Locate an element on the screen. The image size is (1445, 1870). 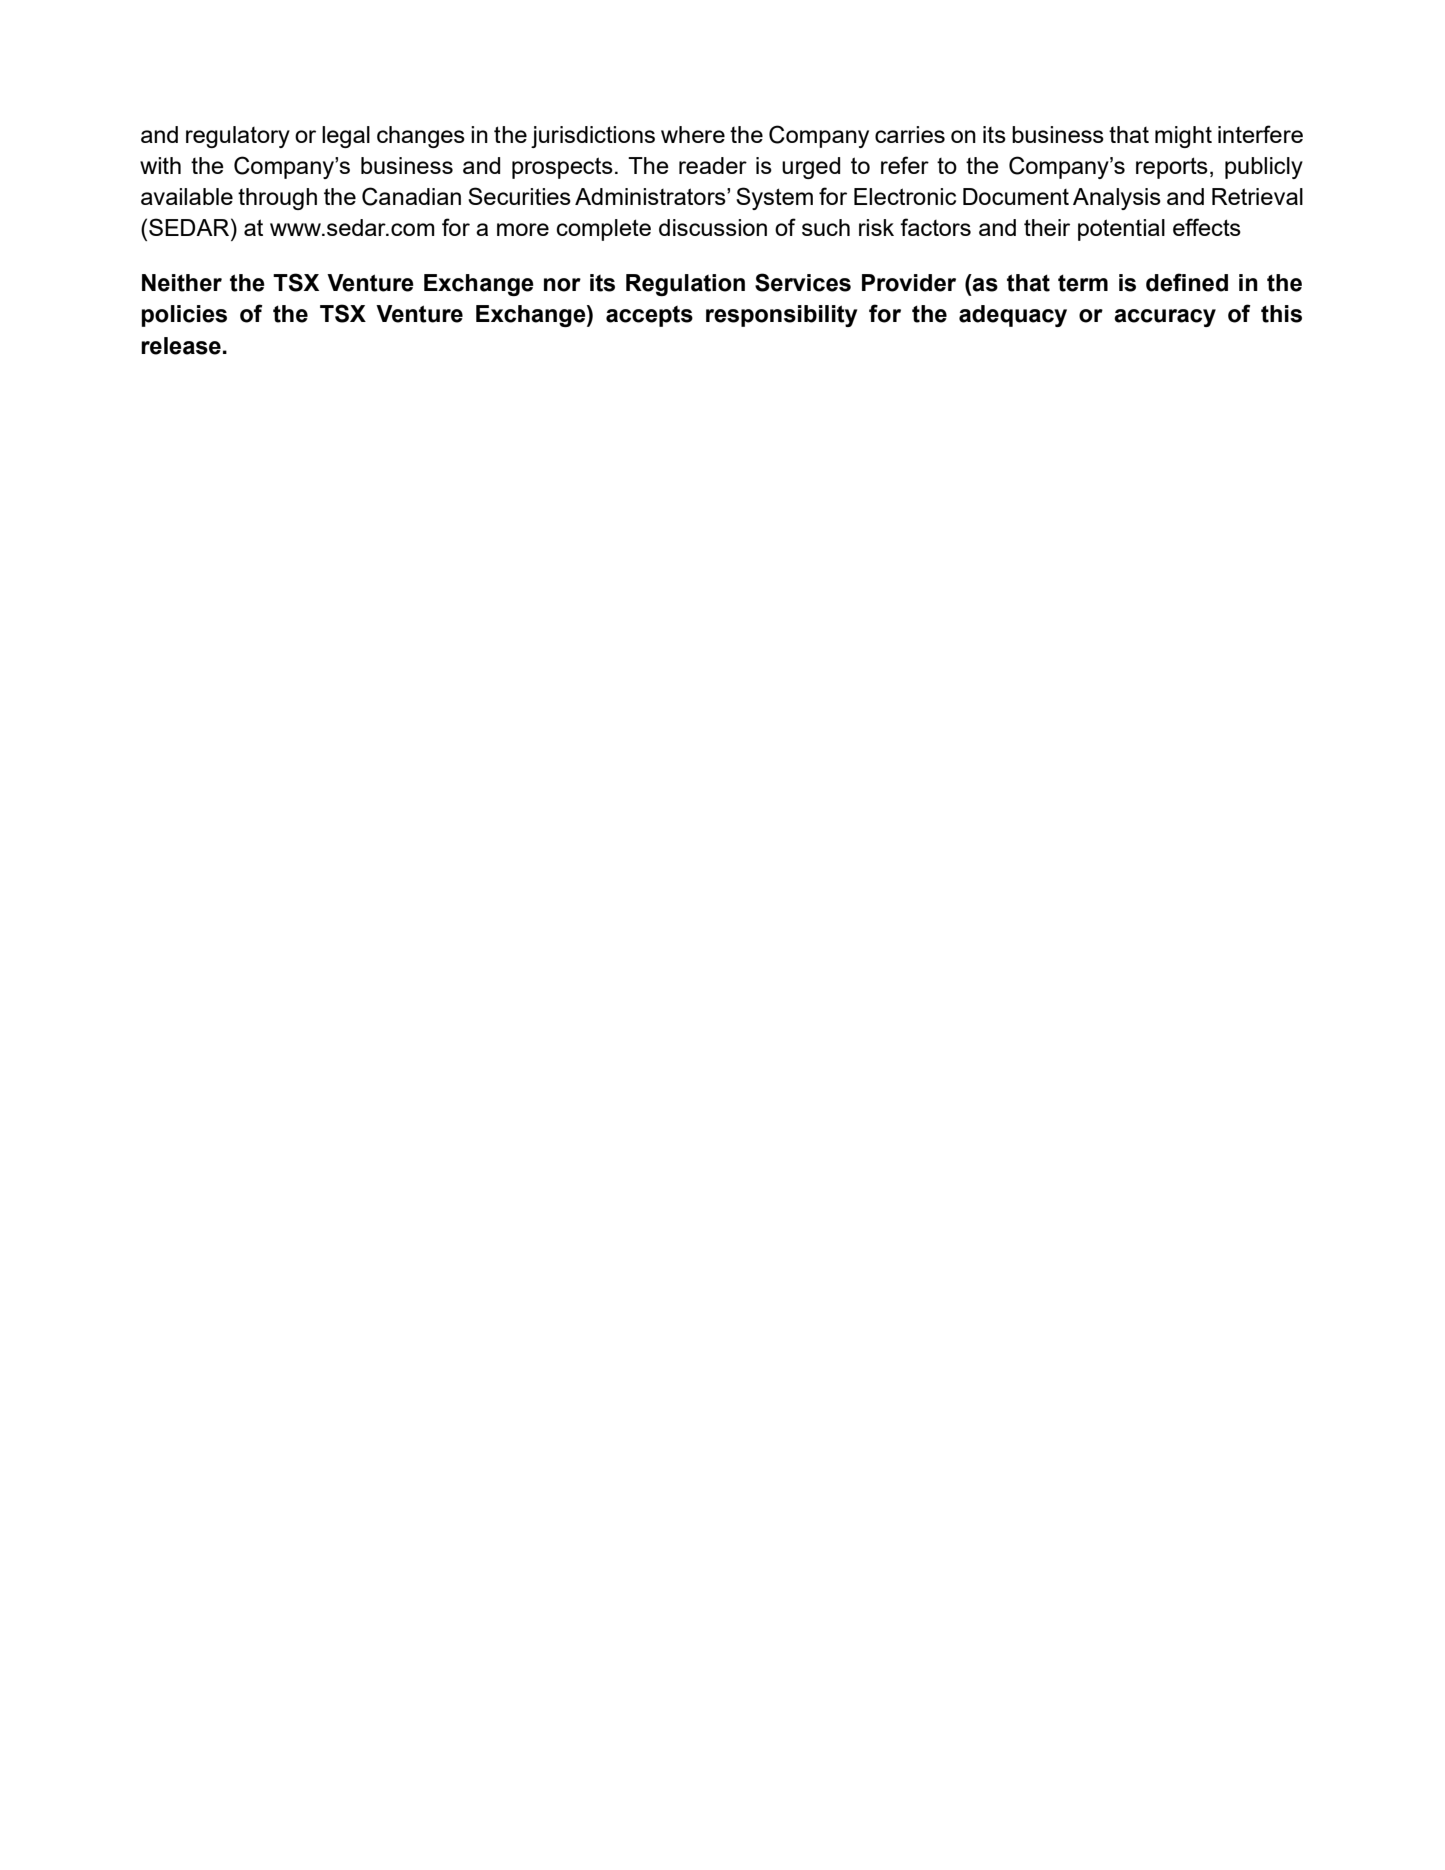
legal is located at coordinates (346, 137).
